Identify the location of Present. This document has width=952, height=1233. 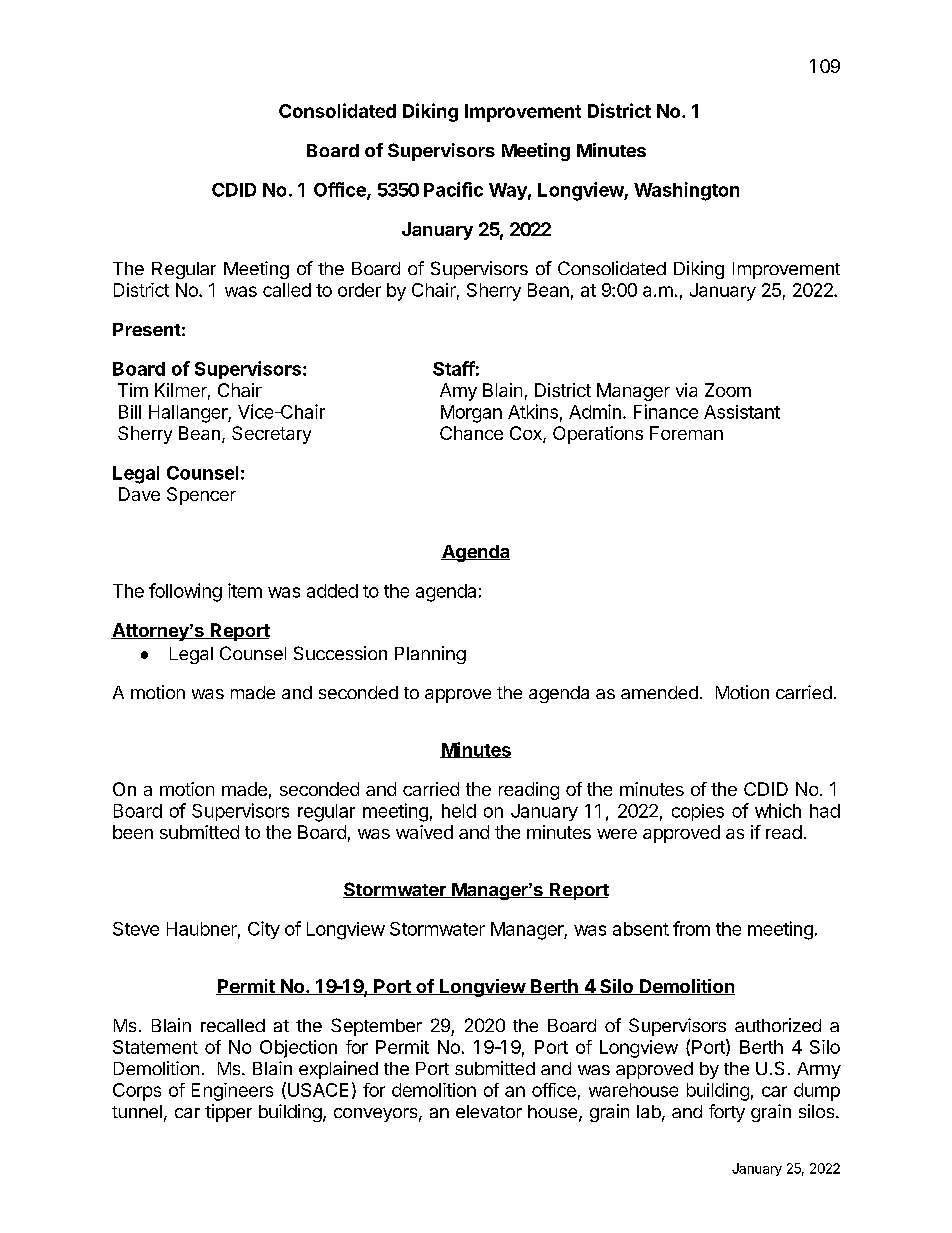
(147, 329).
